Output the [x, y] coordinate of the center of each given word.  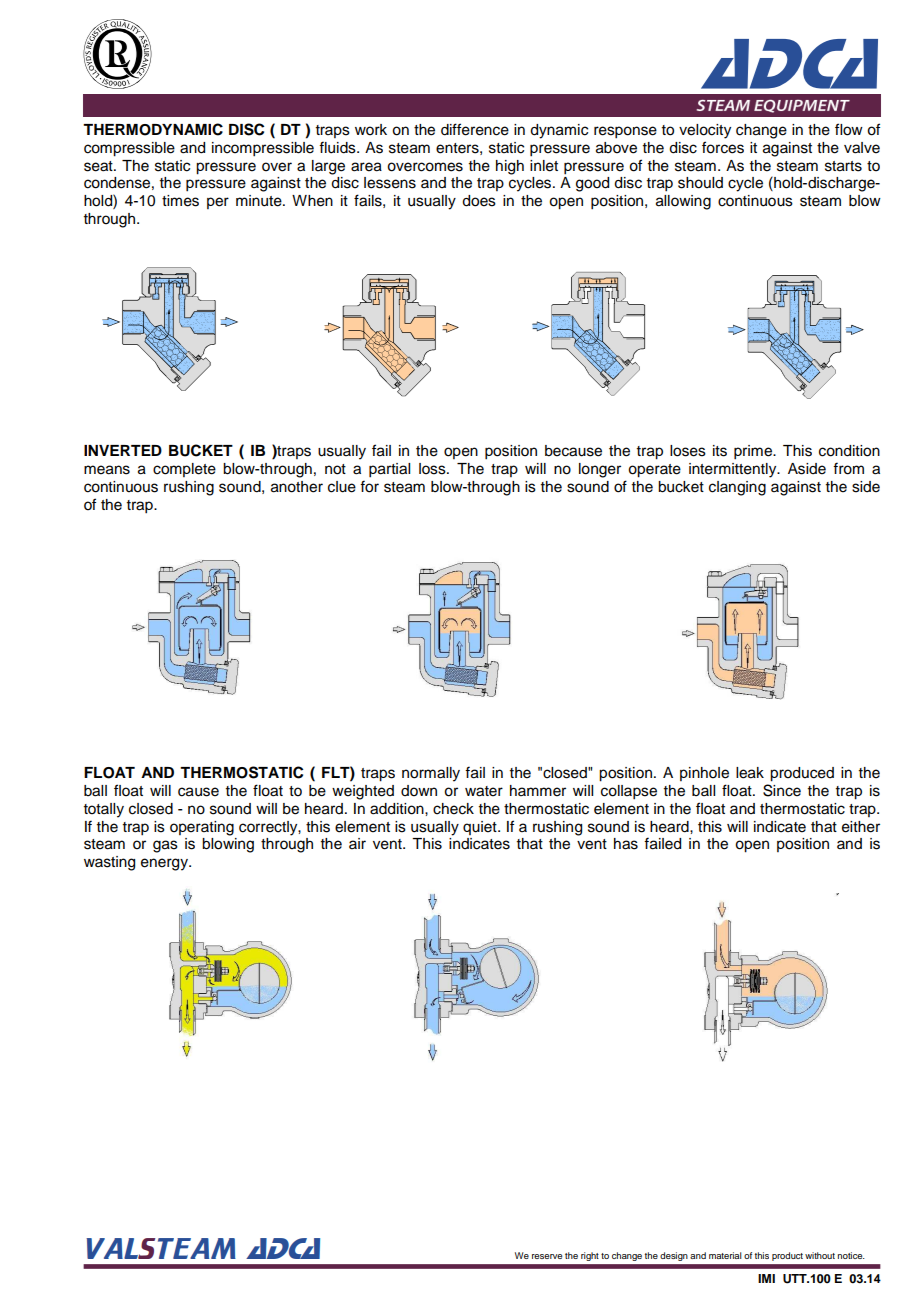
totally [104, 810]
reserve [547, 1256]
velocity [705, 131]
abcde [117, 54]
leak [750, 773]
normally [431, 774]
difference [475, 129]
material [725, 1255]
